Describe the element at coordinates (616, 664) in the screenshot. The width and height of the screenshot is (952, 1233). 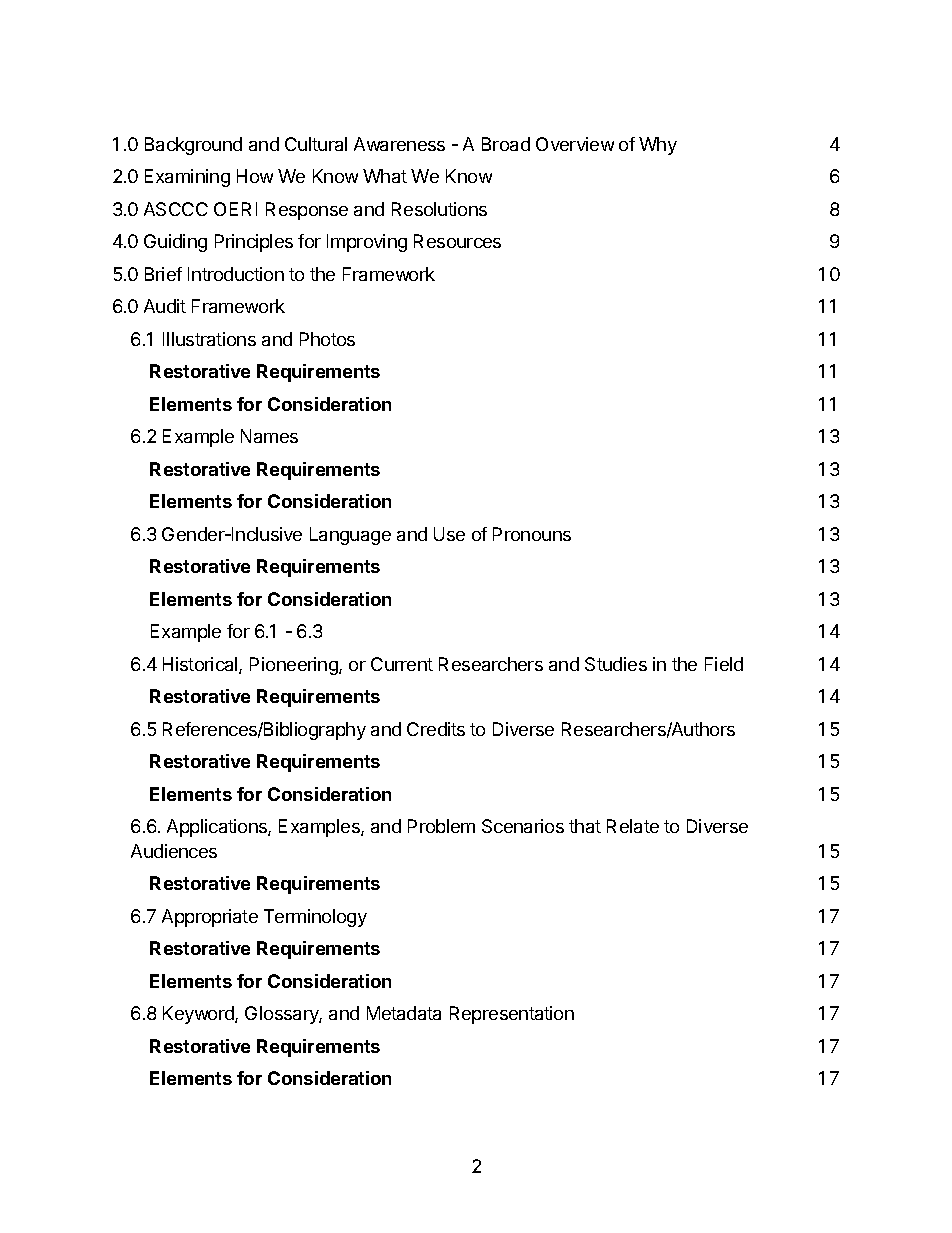
I see `Studies` at that location.
